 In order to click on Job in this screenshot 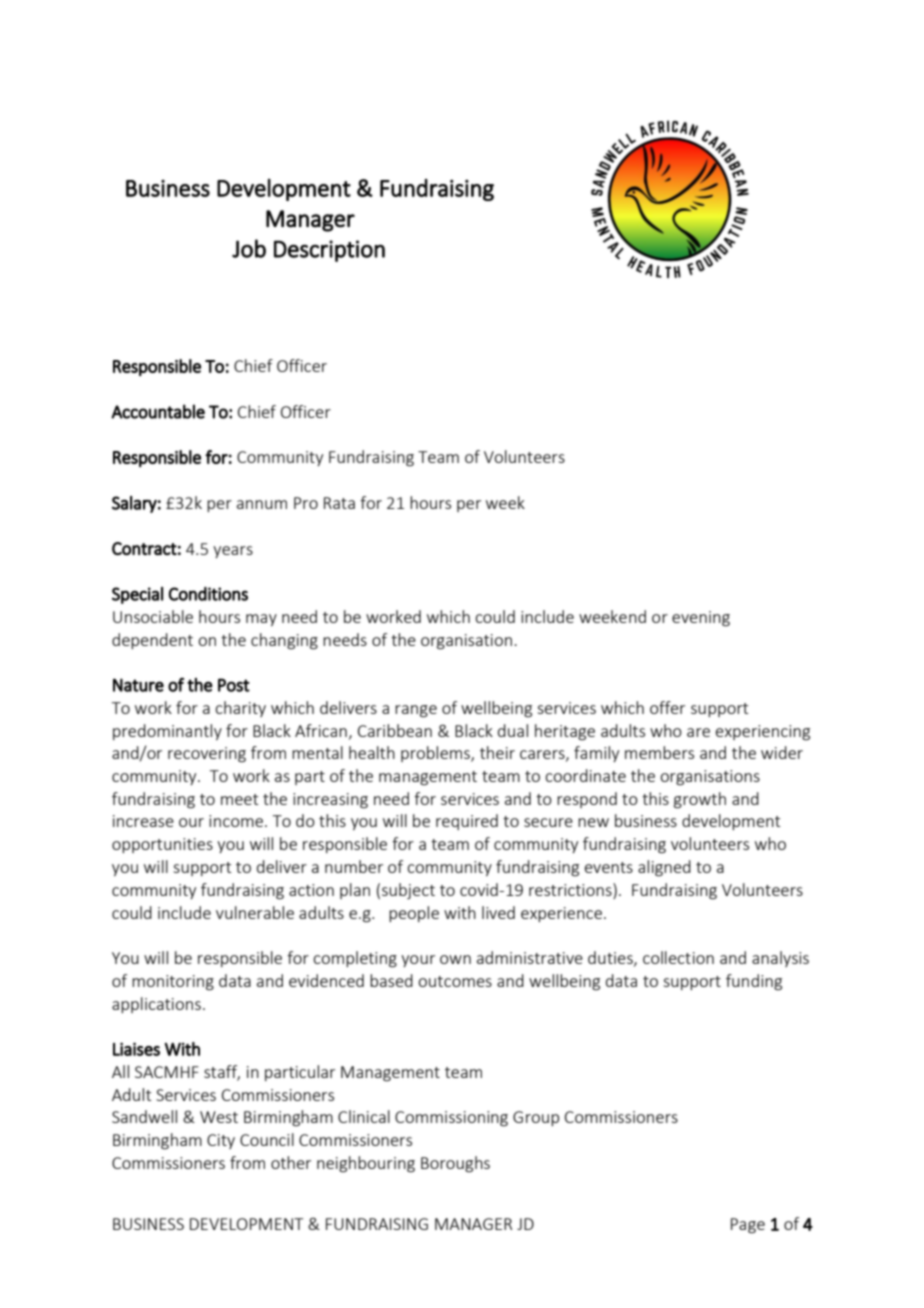, I will do `click(249, 248)`.
